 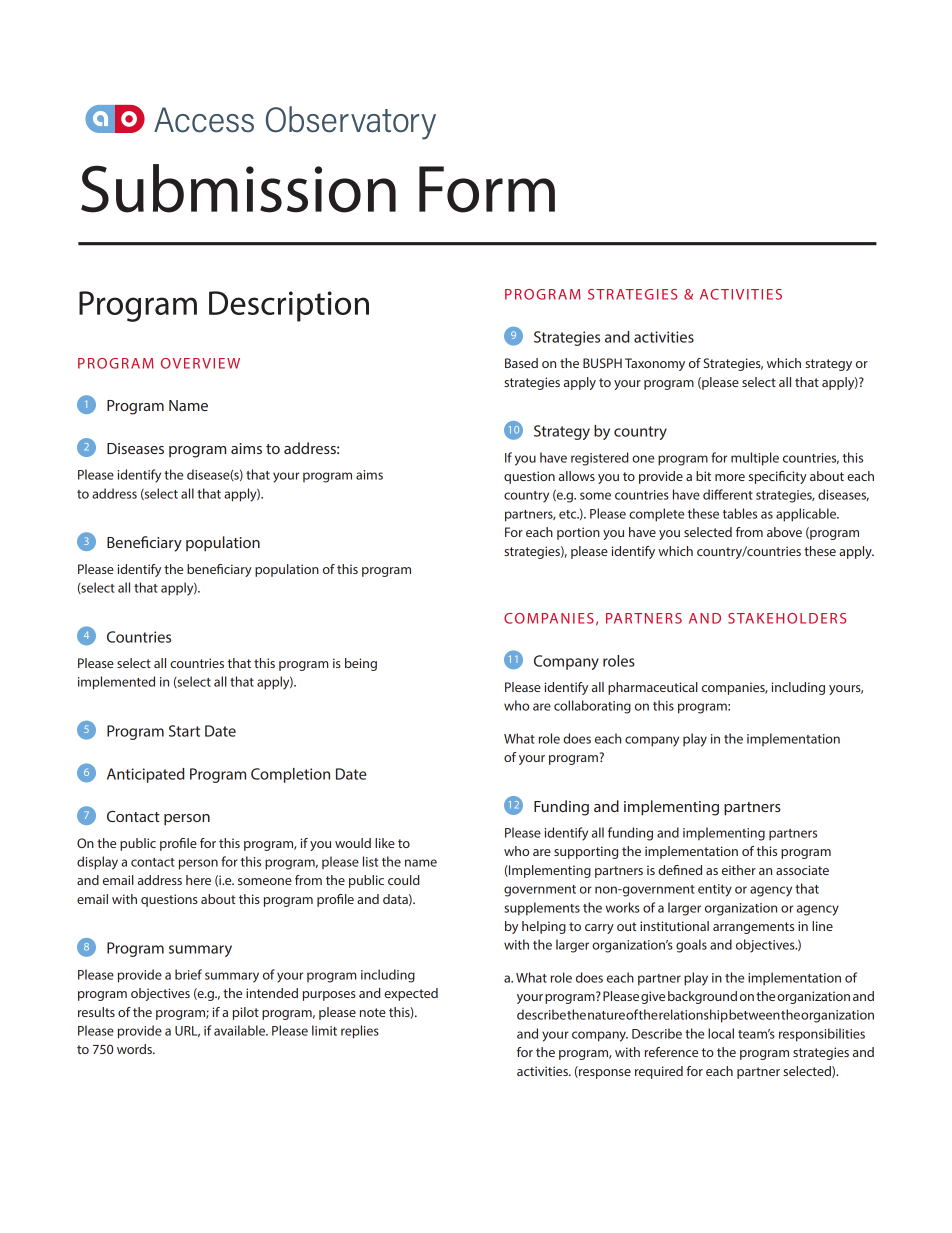 What do you see at coordinates (653, 688) in the document?
I see `pharmaceutical` at bounding box center [653, 688].
